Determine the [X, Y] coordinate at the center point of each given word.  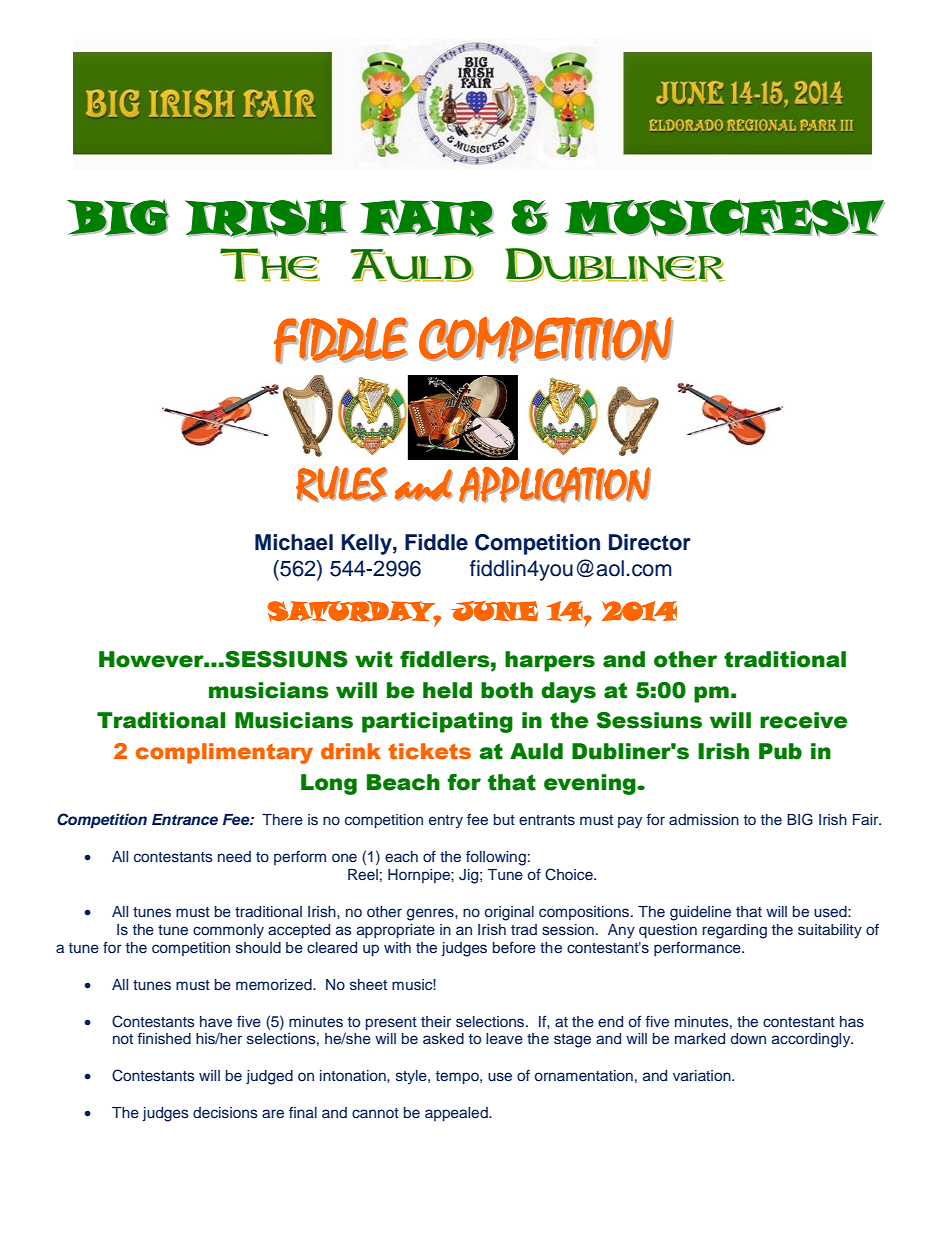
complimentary [224, 753]
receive [804, 720]
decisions [225, 1113]
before [514, 947]
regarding [734, 931]
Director [650, 542]
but [504, 819]
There [282, 819]
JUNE [494, 611]
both [507, 690]
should [258, 948]
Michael [294, 542]
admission [704, 819]
